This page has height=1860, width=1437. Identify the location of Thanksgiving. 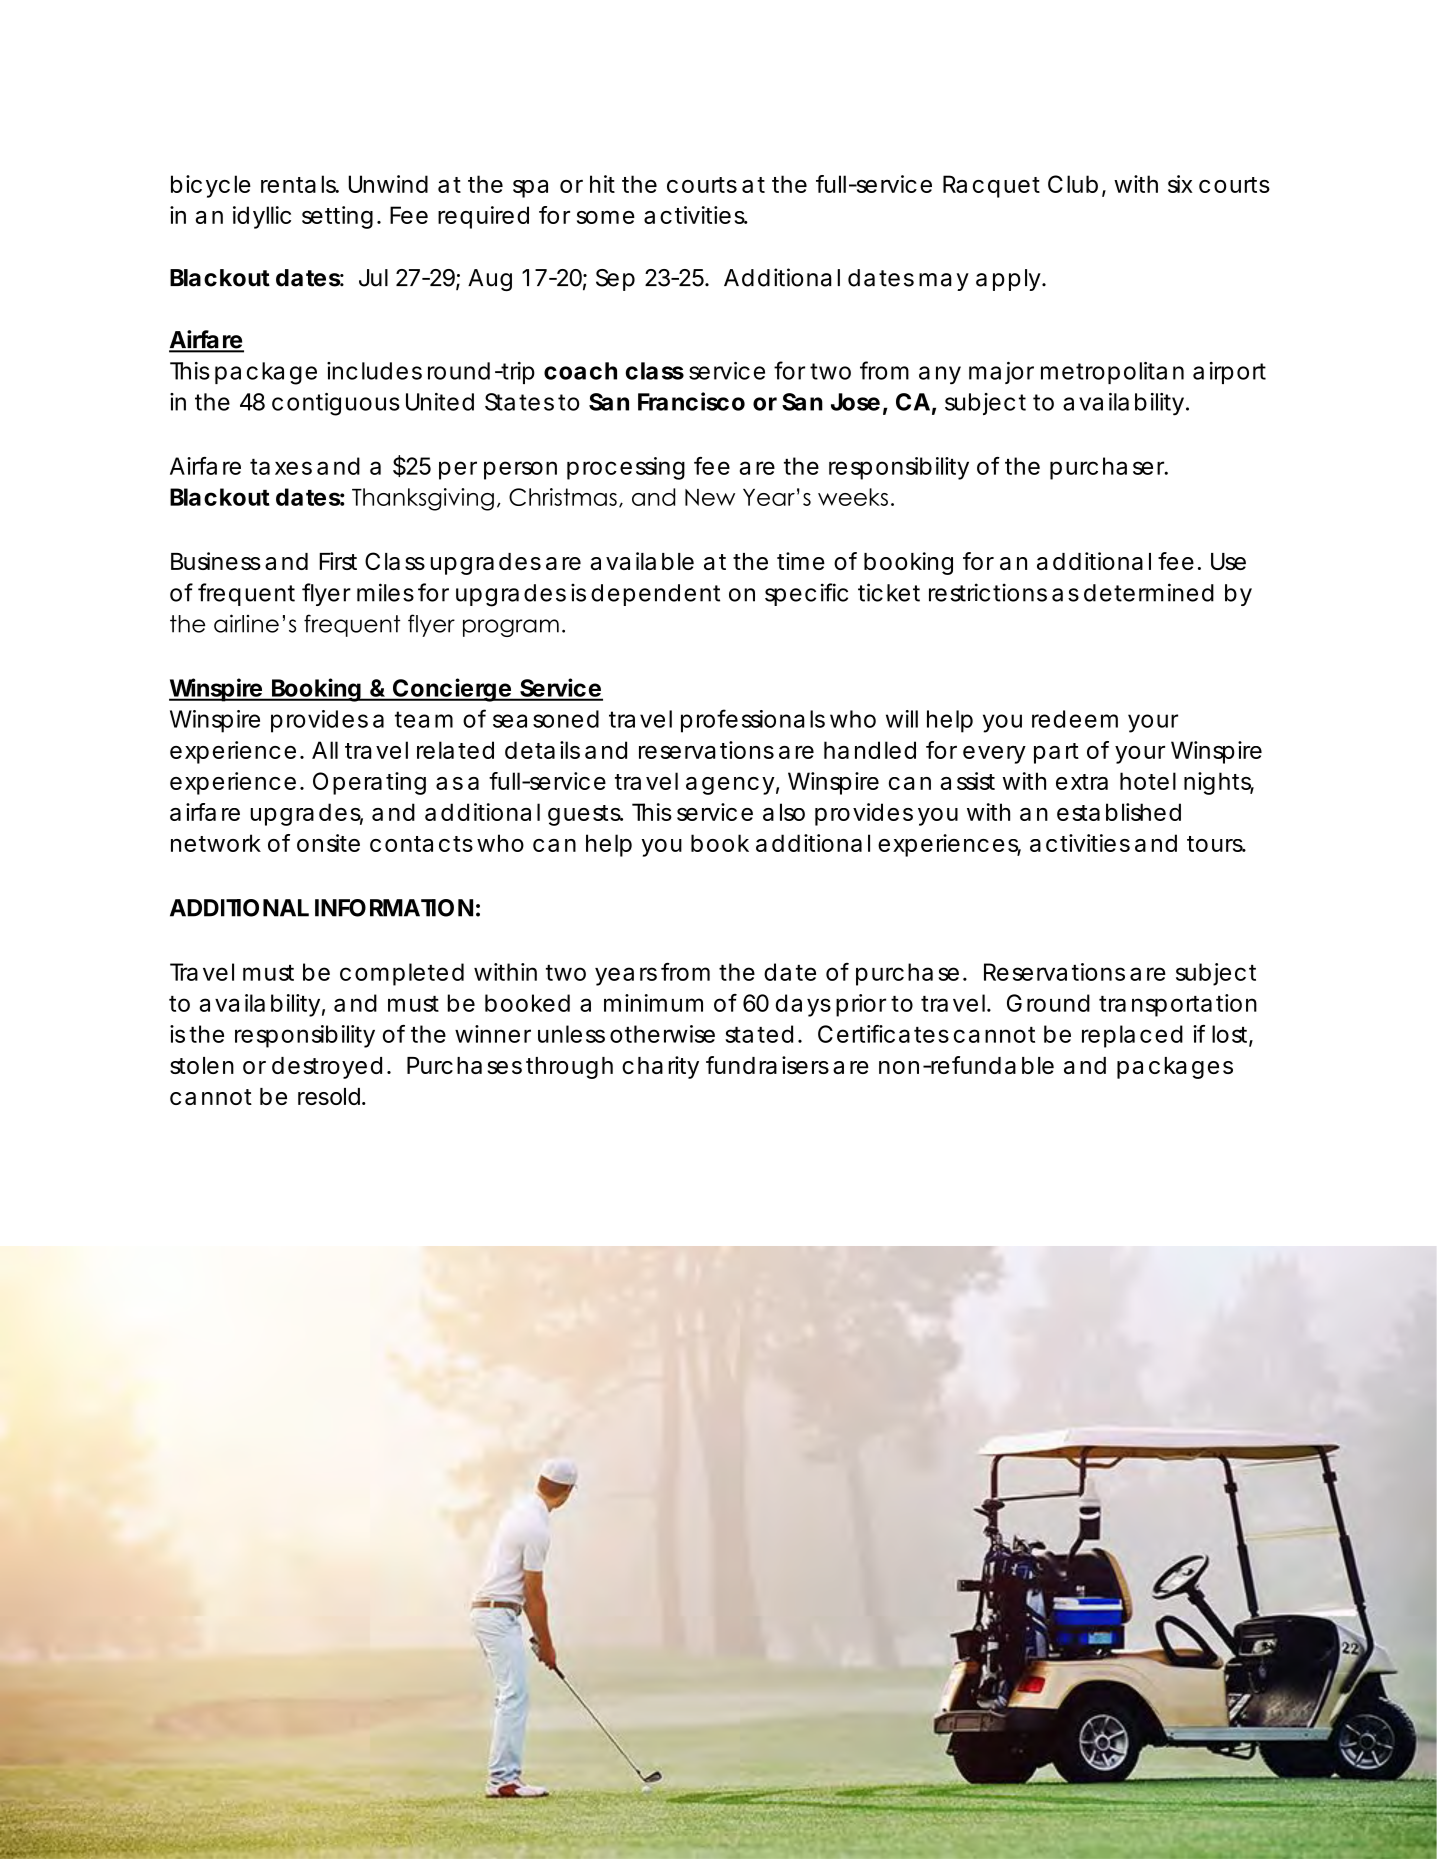
(423, 499).
